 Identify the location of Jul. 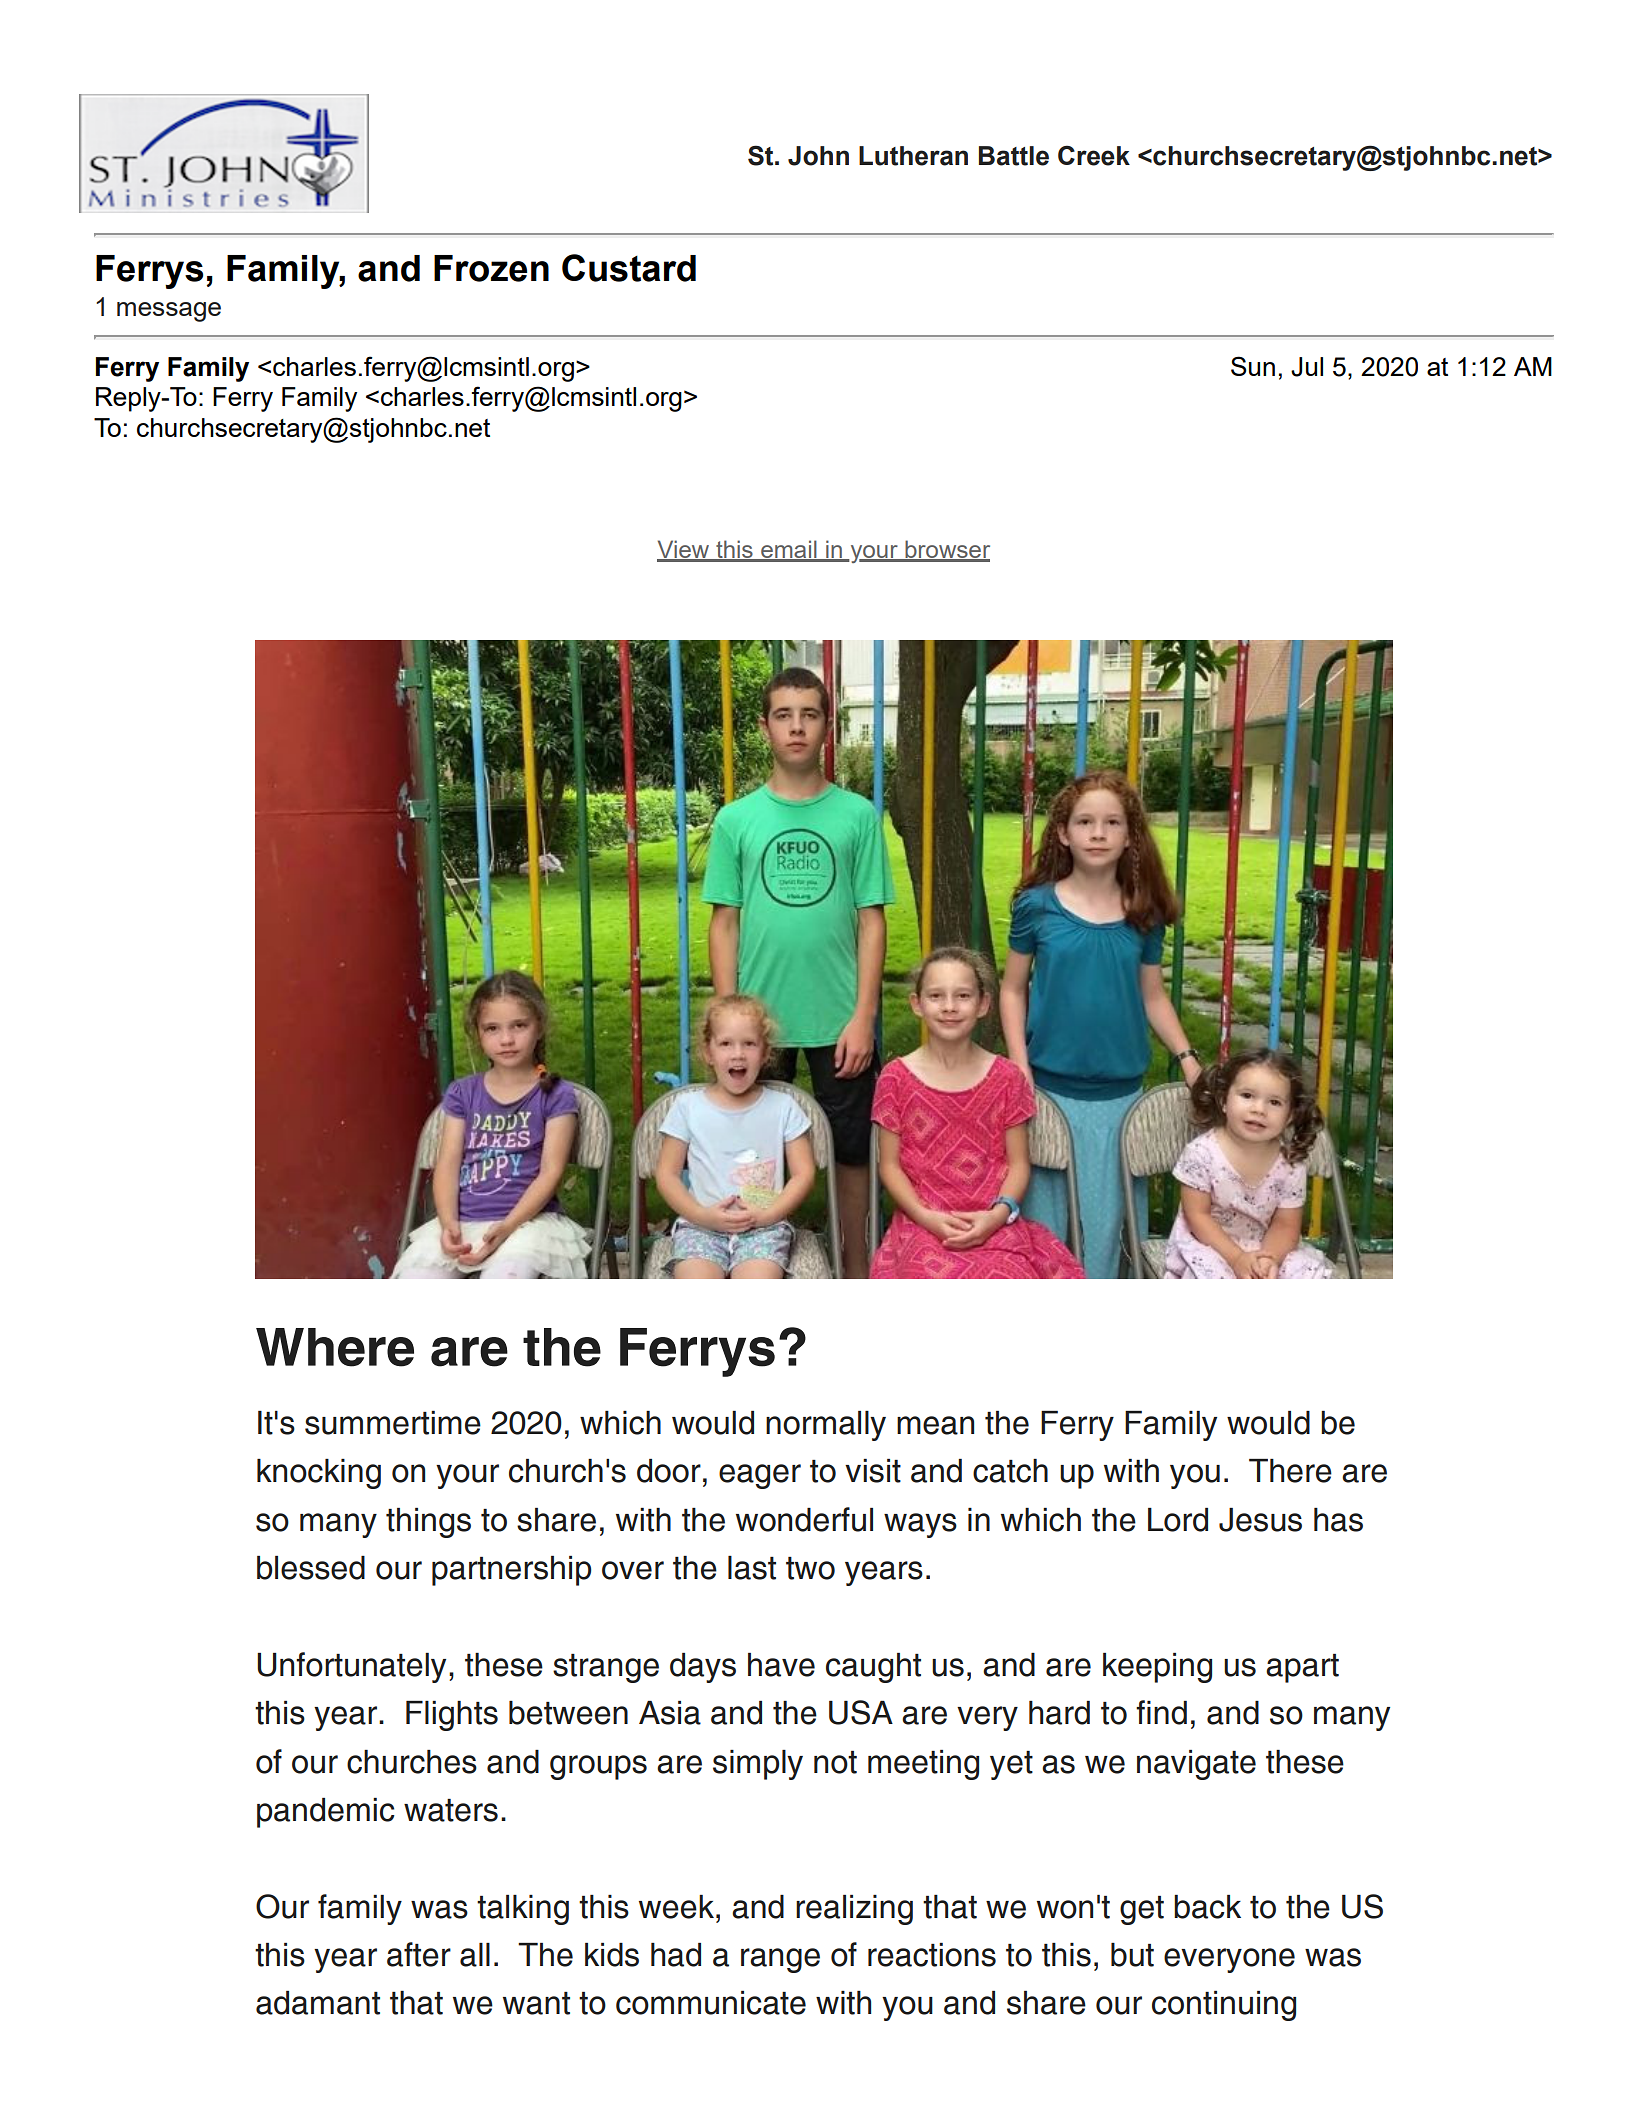
(1307, 367).
